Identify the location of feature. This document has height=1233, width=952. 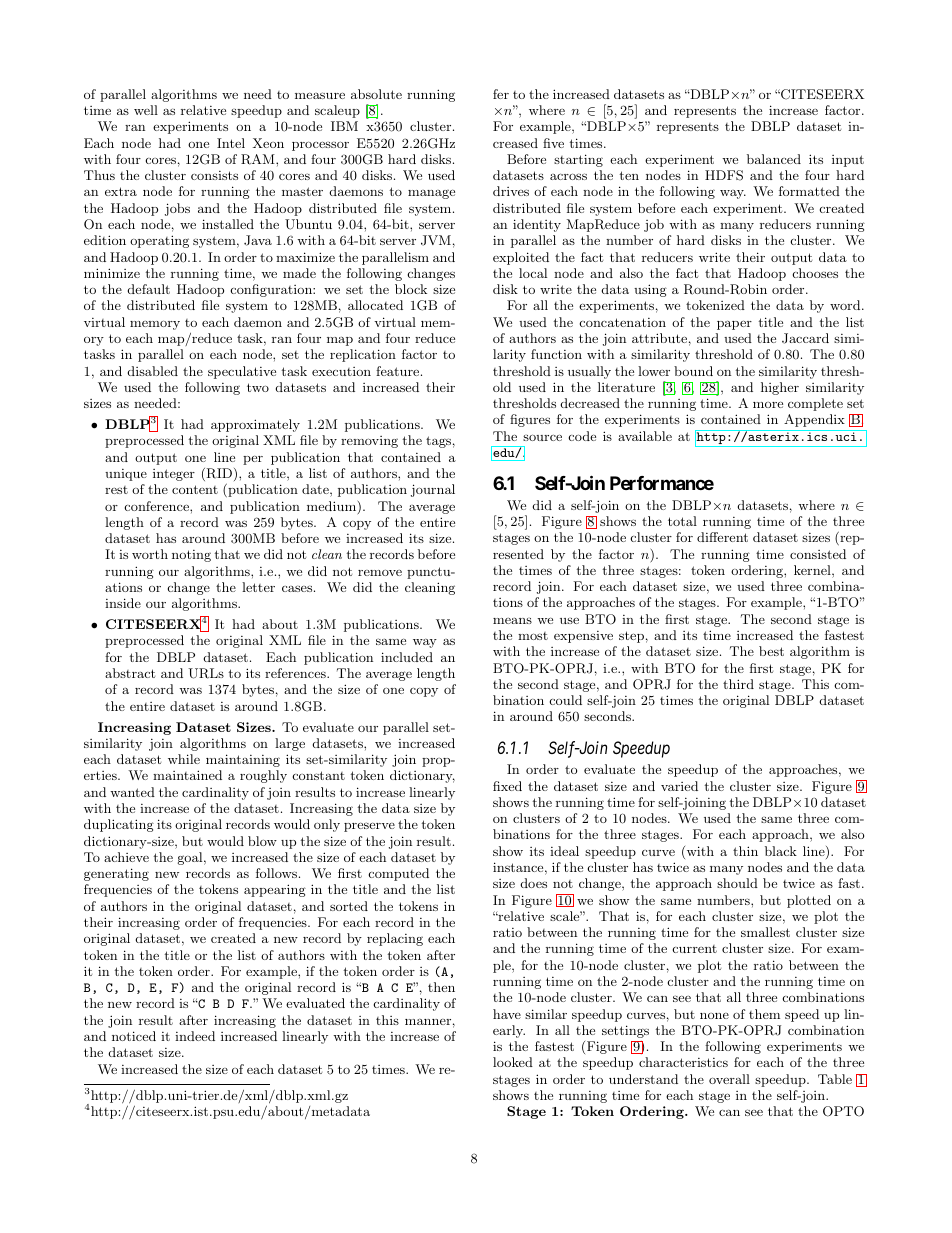
(399, 371).
